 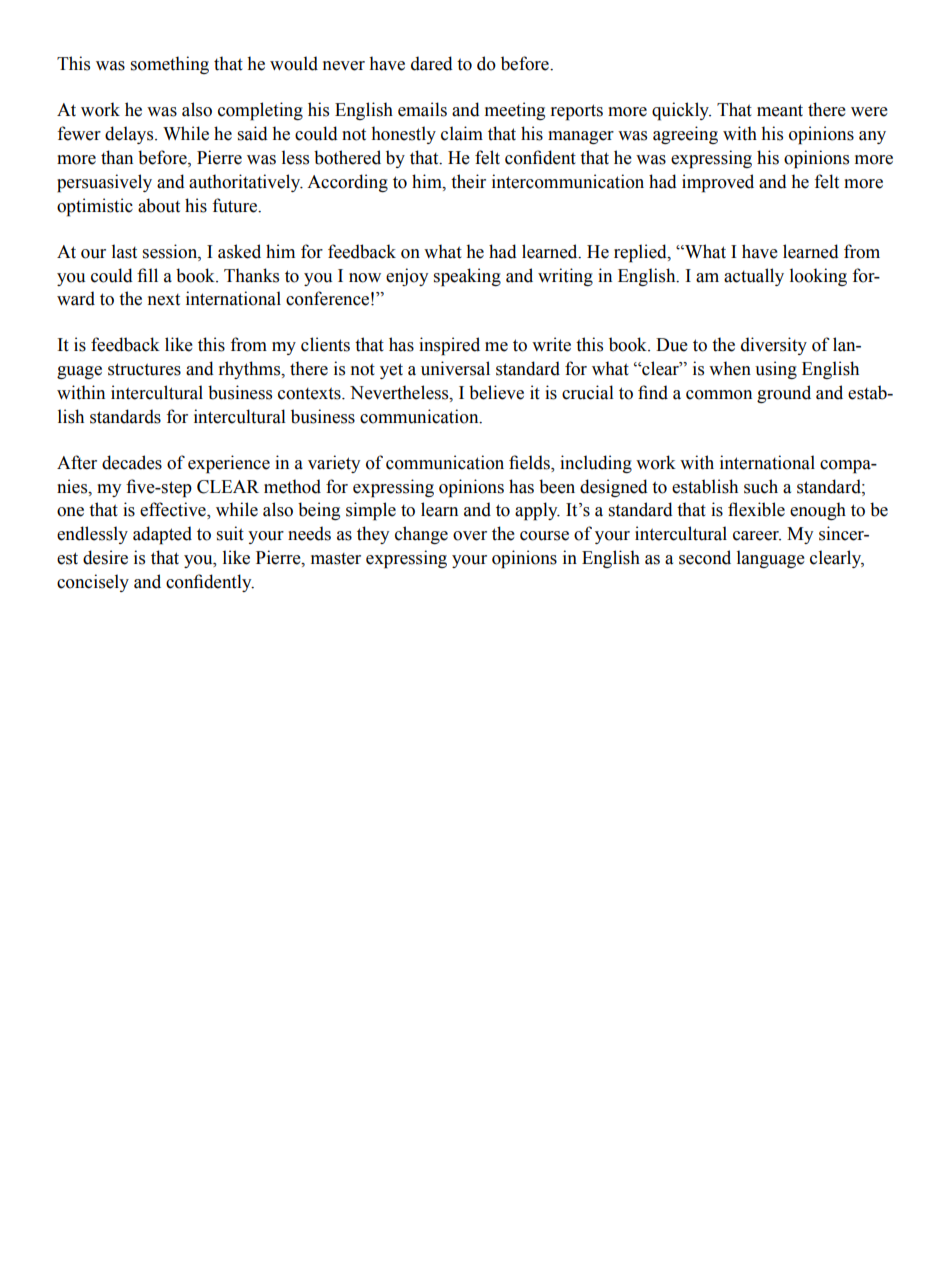 What do you see at coordinates (470, 536) in the document?
I see `over` at bounding box center [470, 536].
